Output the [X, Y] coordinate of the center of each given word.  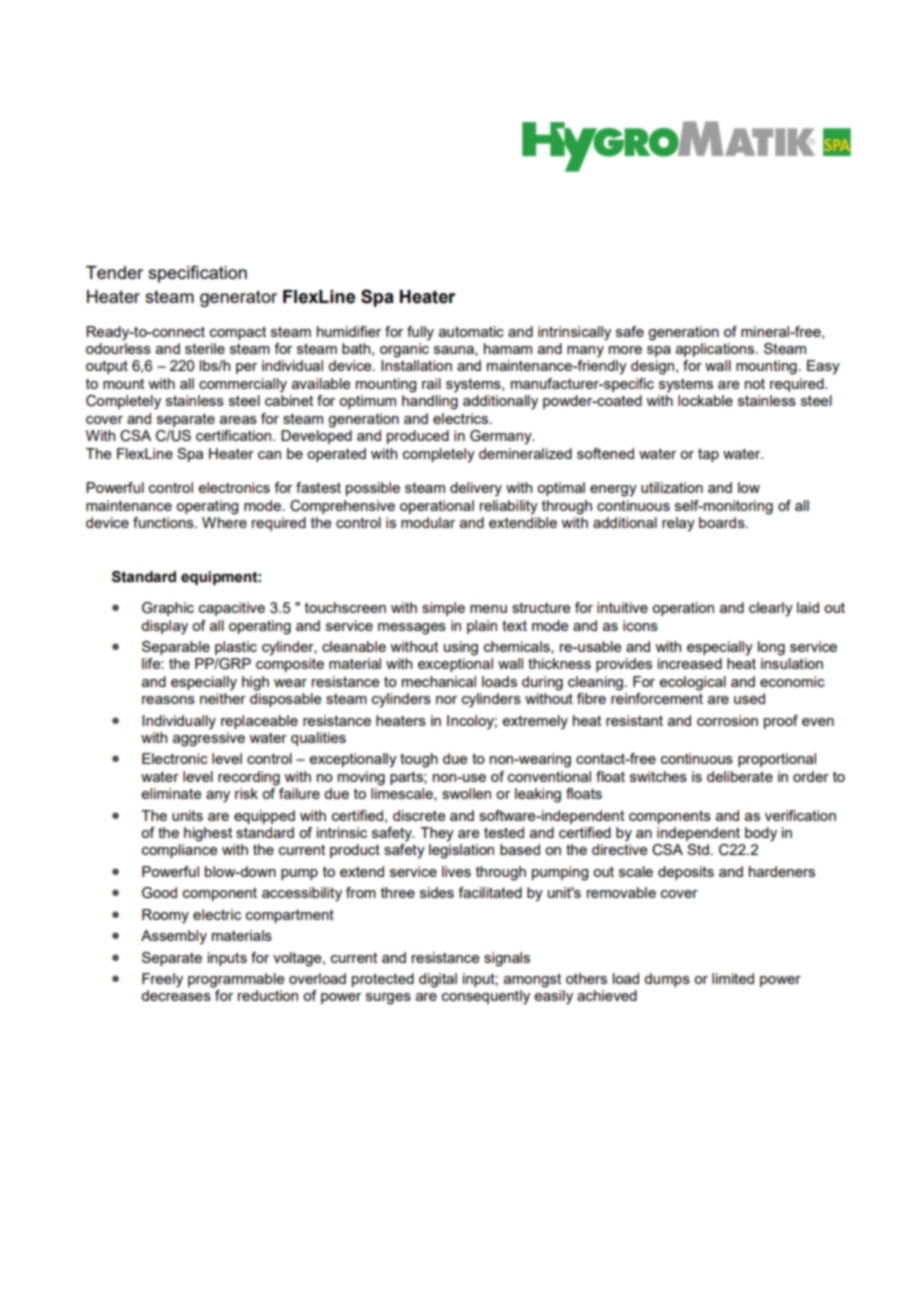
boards [723, 522]
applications [716, 350]
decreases [176, 995]
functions [164, 522]
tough [419, 760]
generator [238, 298]
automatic [471, 331]
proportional [777, 760]
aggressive [209, 738]
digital [438, 980]
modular [428, 522]
